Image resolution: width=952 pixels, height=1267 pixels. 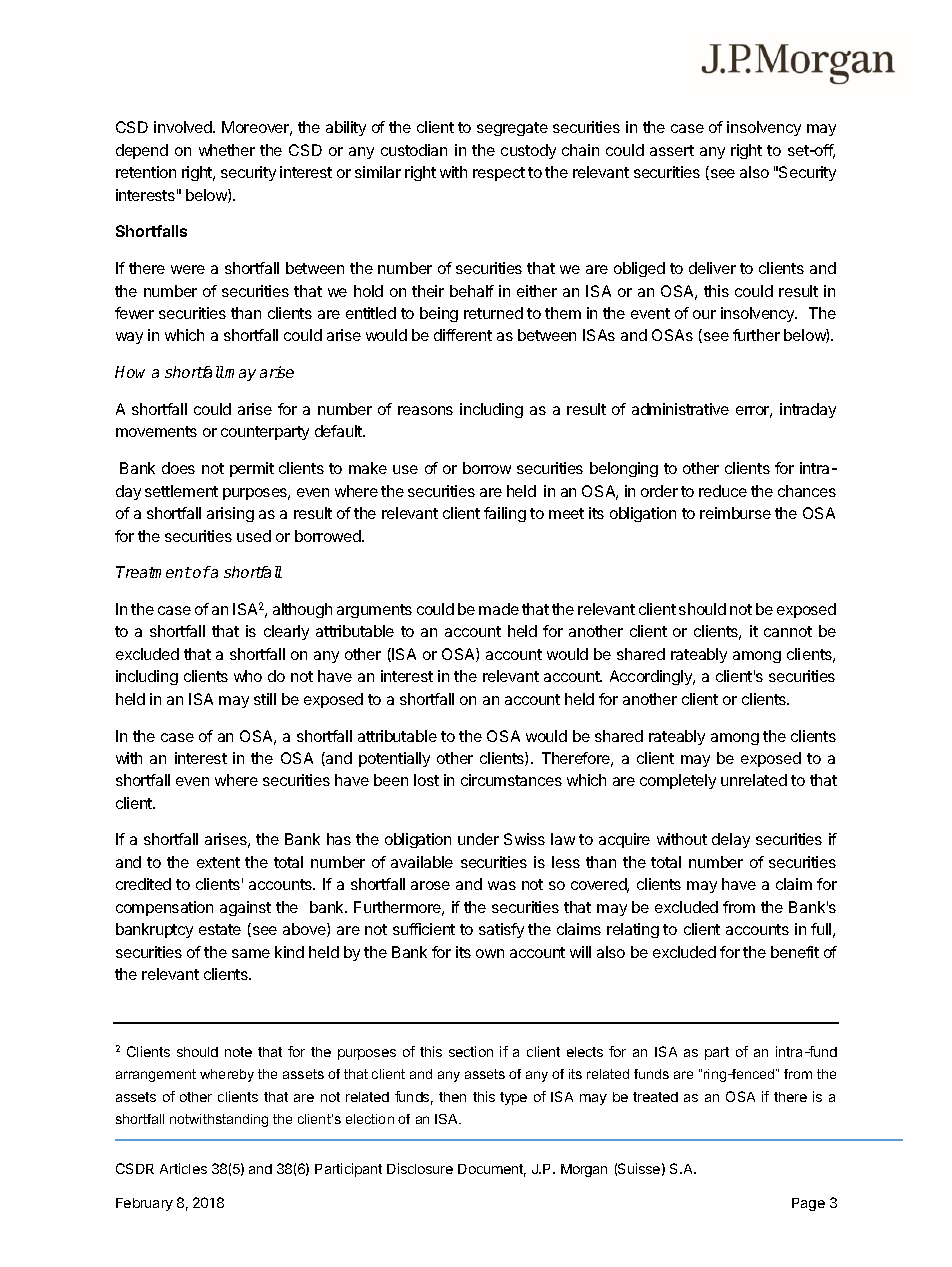 What do you see at coordinates (183, 1168) in the image?
I see `Articles` at bounding box center [183, 1168].
